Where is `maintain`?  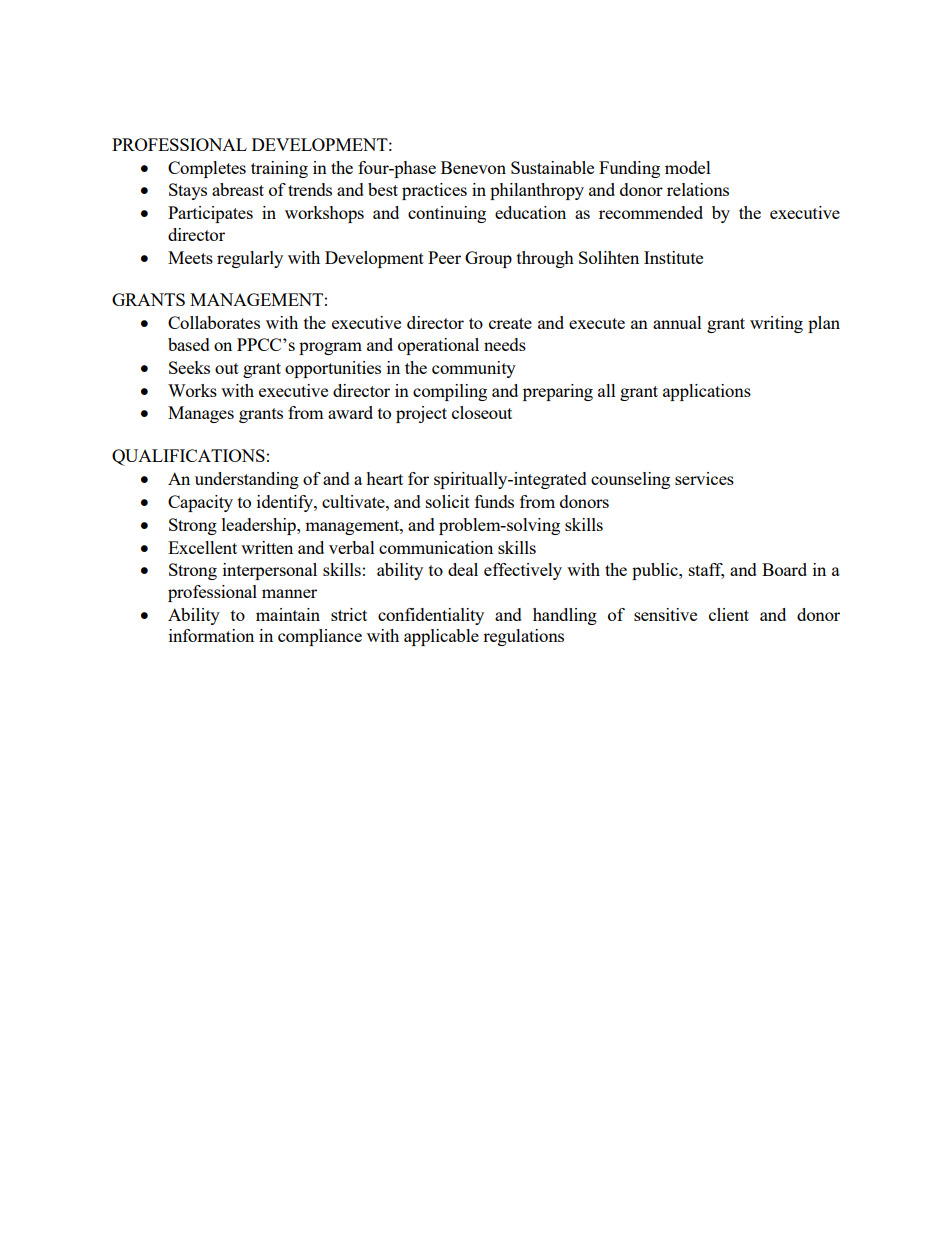
maintain is located at coordinates (288, 614).
